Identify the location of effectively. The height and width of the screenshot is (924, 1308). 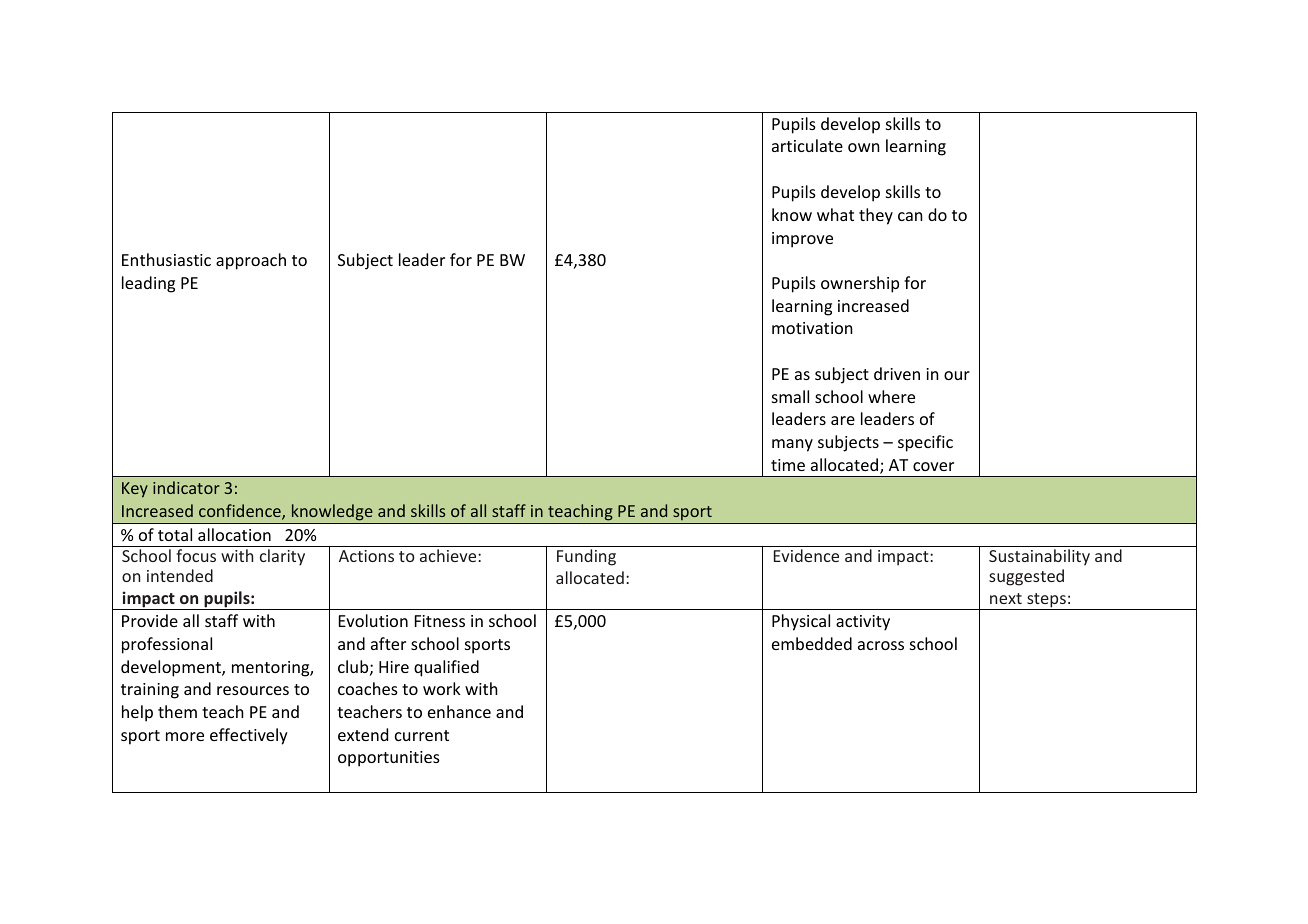
(249, 736).
